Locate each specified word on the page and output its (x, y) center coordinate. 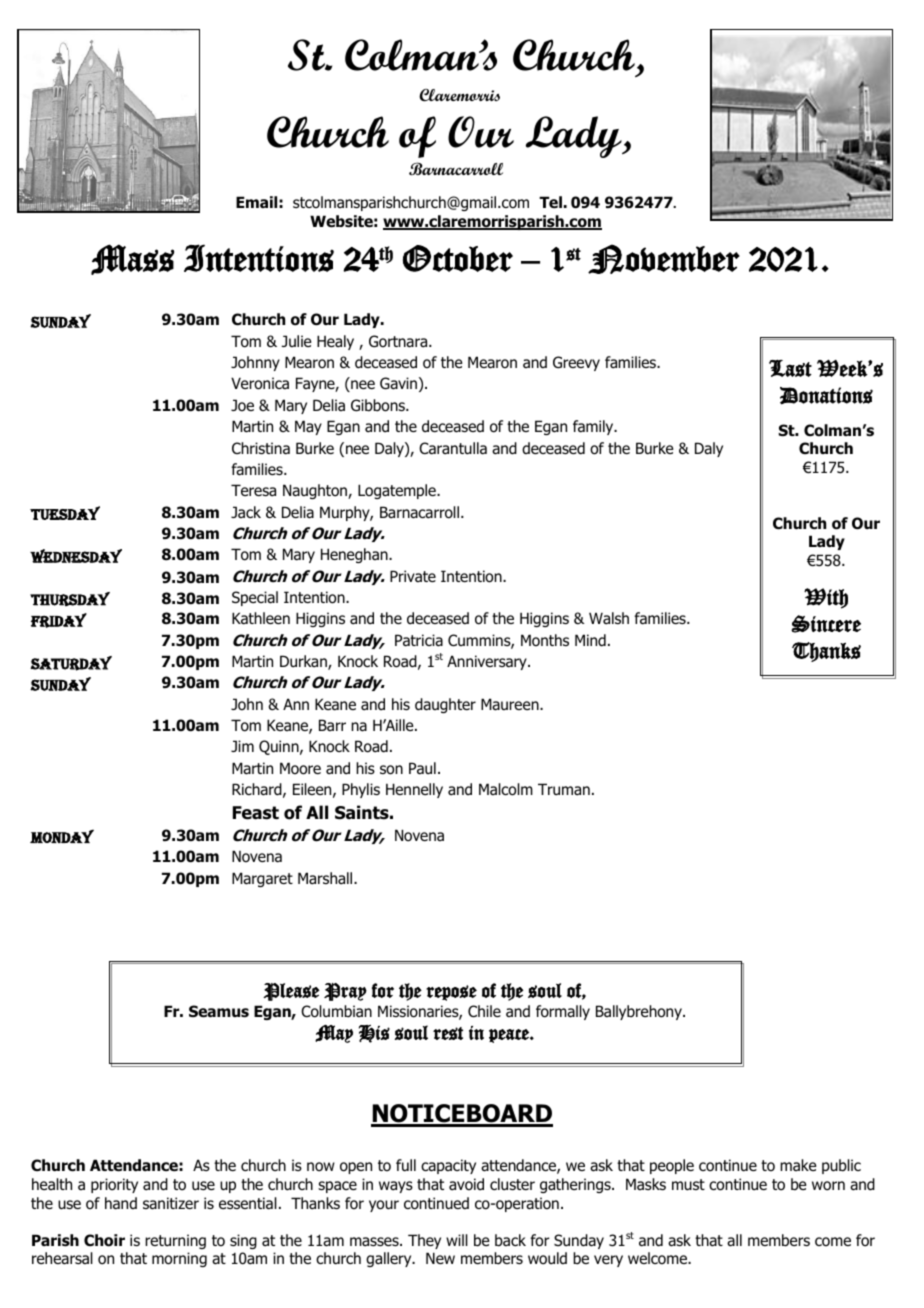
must (688, 1185)
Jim (242, 746)
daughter (445, 705)
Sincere (826, 624)
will (457, 1240)
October (458, 258)
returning (175, 1241)
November (664, 259)
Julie (296, 341)
